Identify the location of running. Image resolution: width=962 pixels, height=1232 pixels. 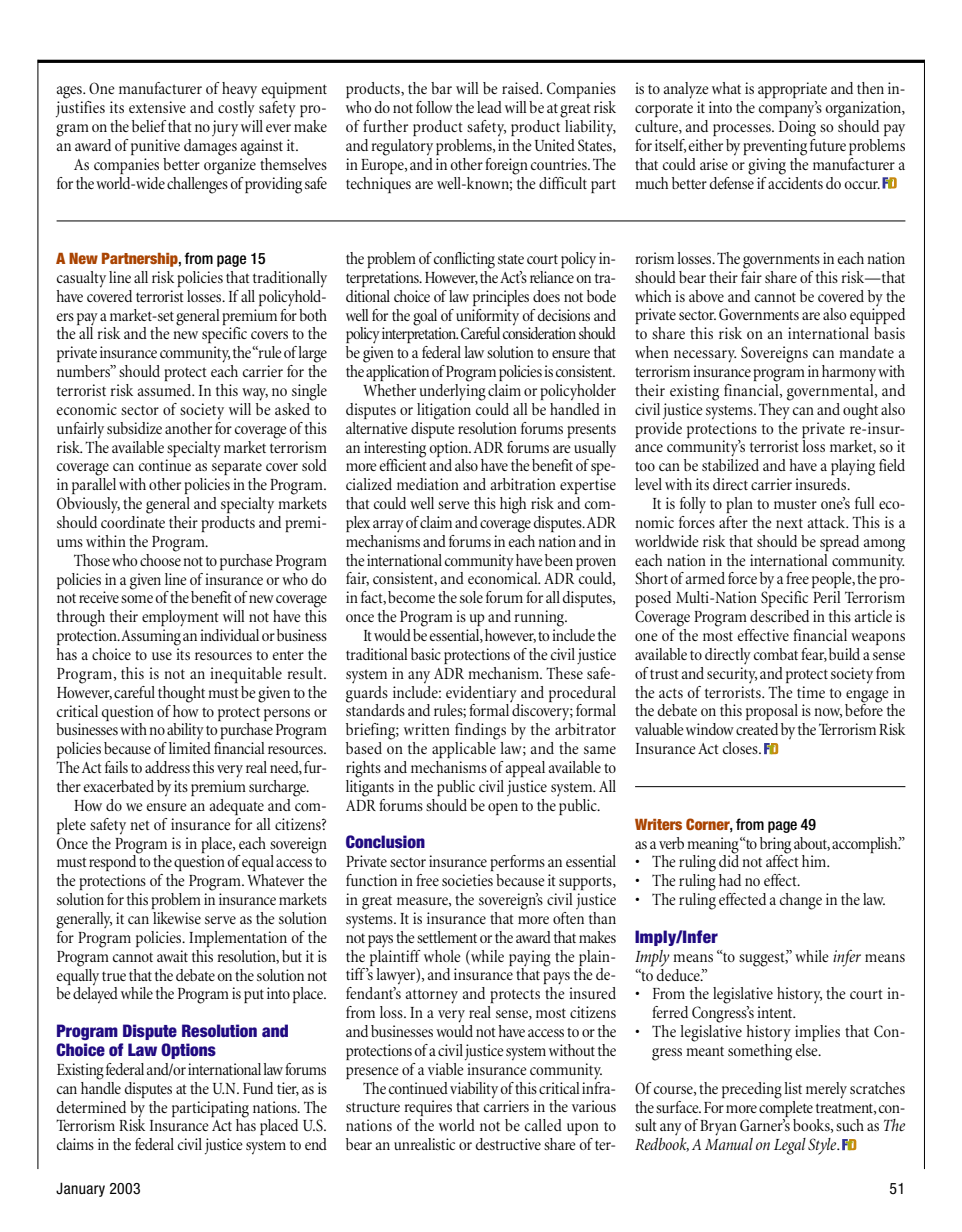
(540, 618).
